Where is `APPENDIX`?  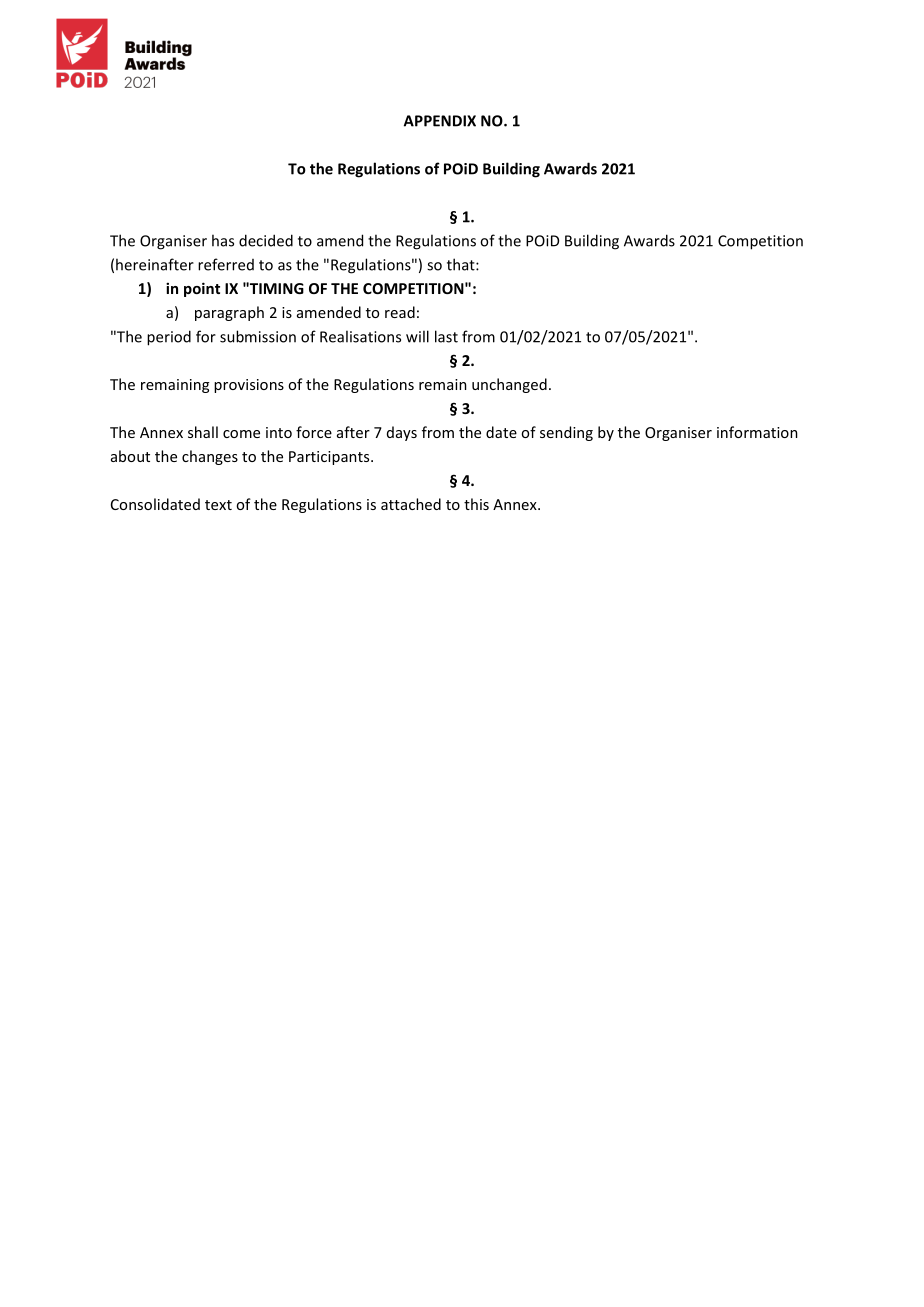 APPENDIX is located at coordinates (440, 121).
